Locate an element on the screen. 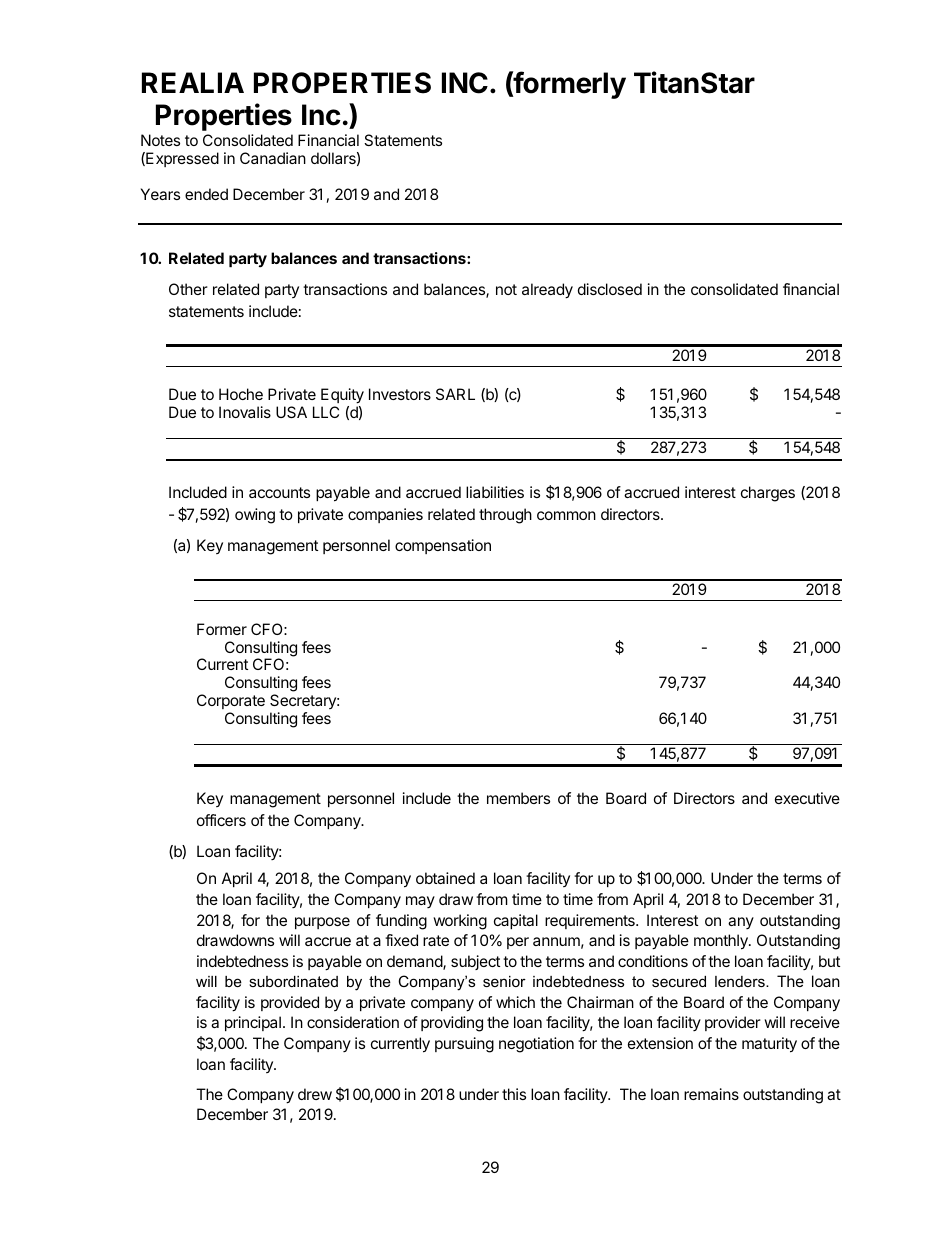 This screenshot has width=952, height=1233. members is located at coordinates (518, 798).
